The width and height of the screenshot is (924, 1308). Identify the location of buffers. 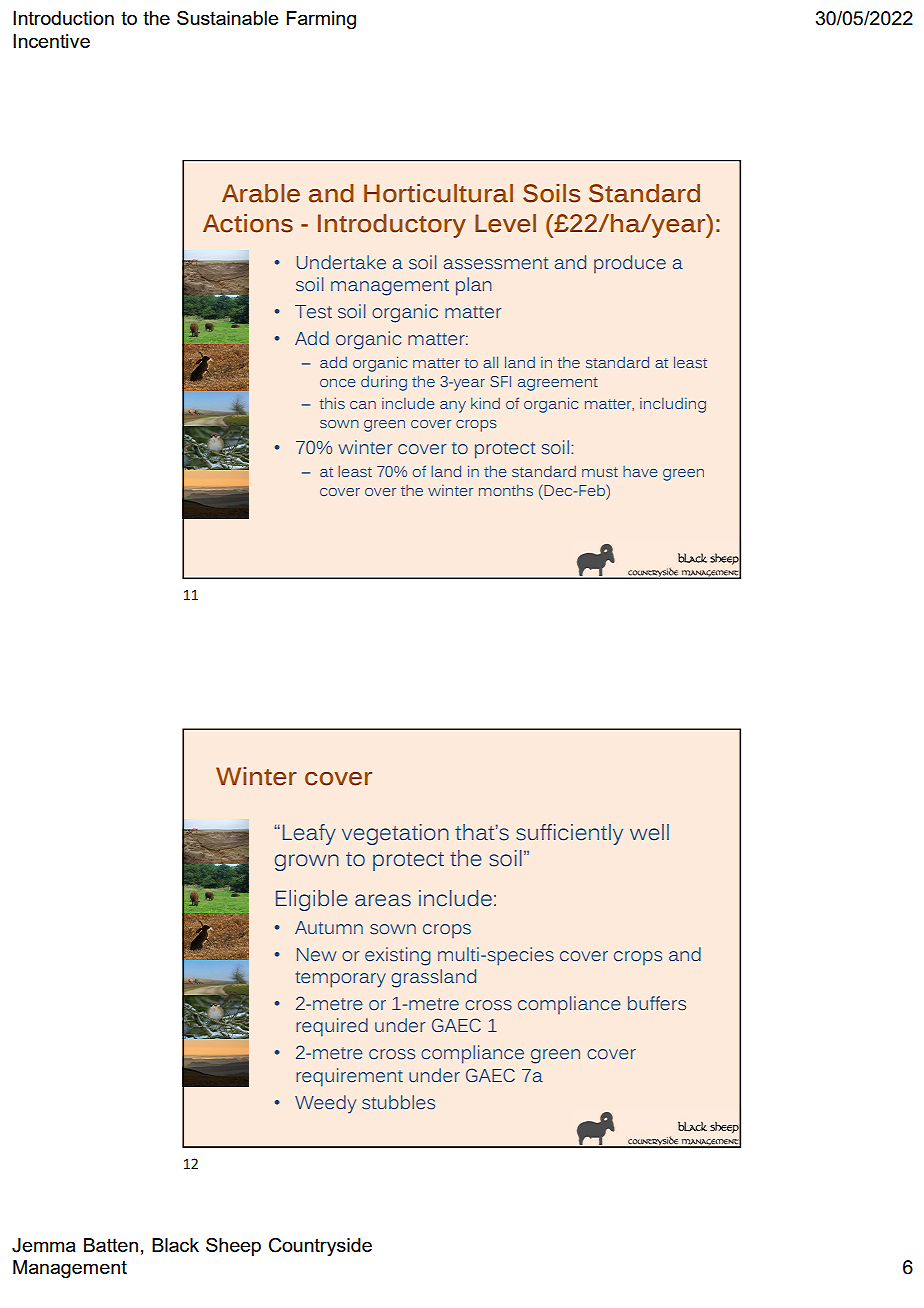
(657, 1003).
